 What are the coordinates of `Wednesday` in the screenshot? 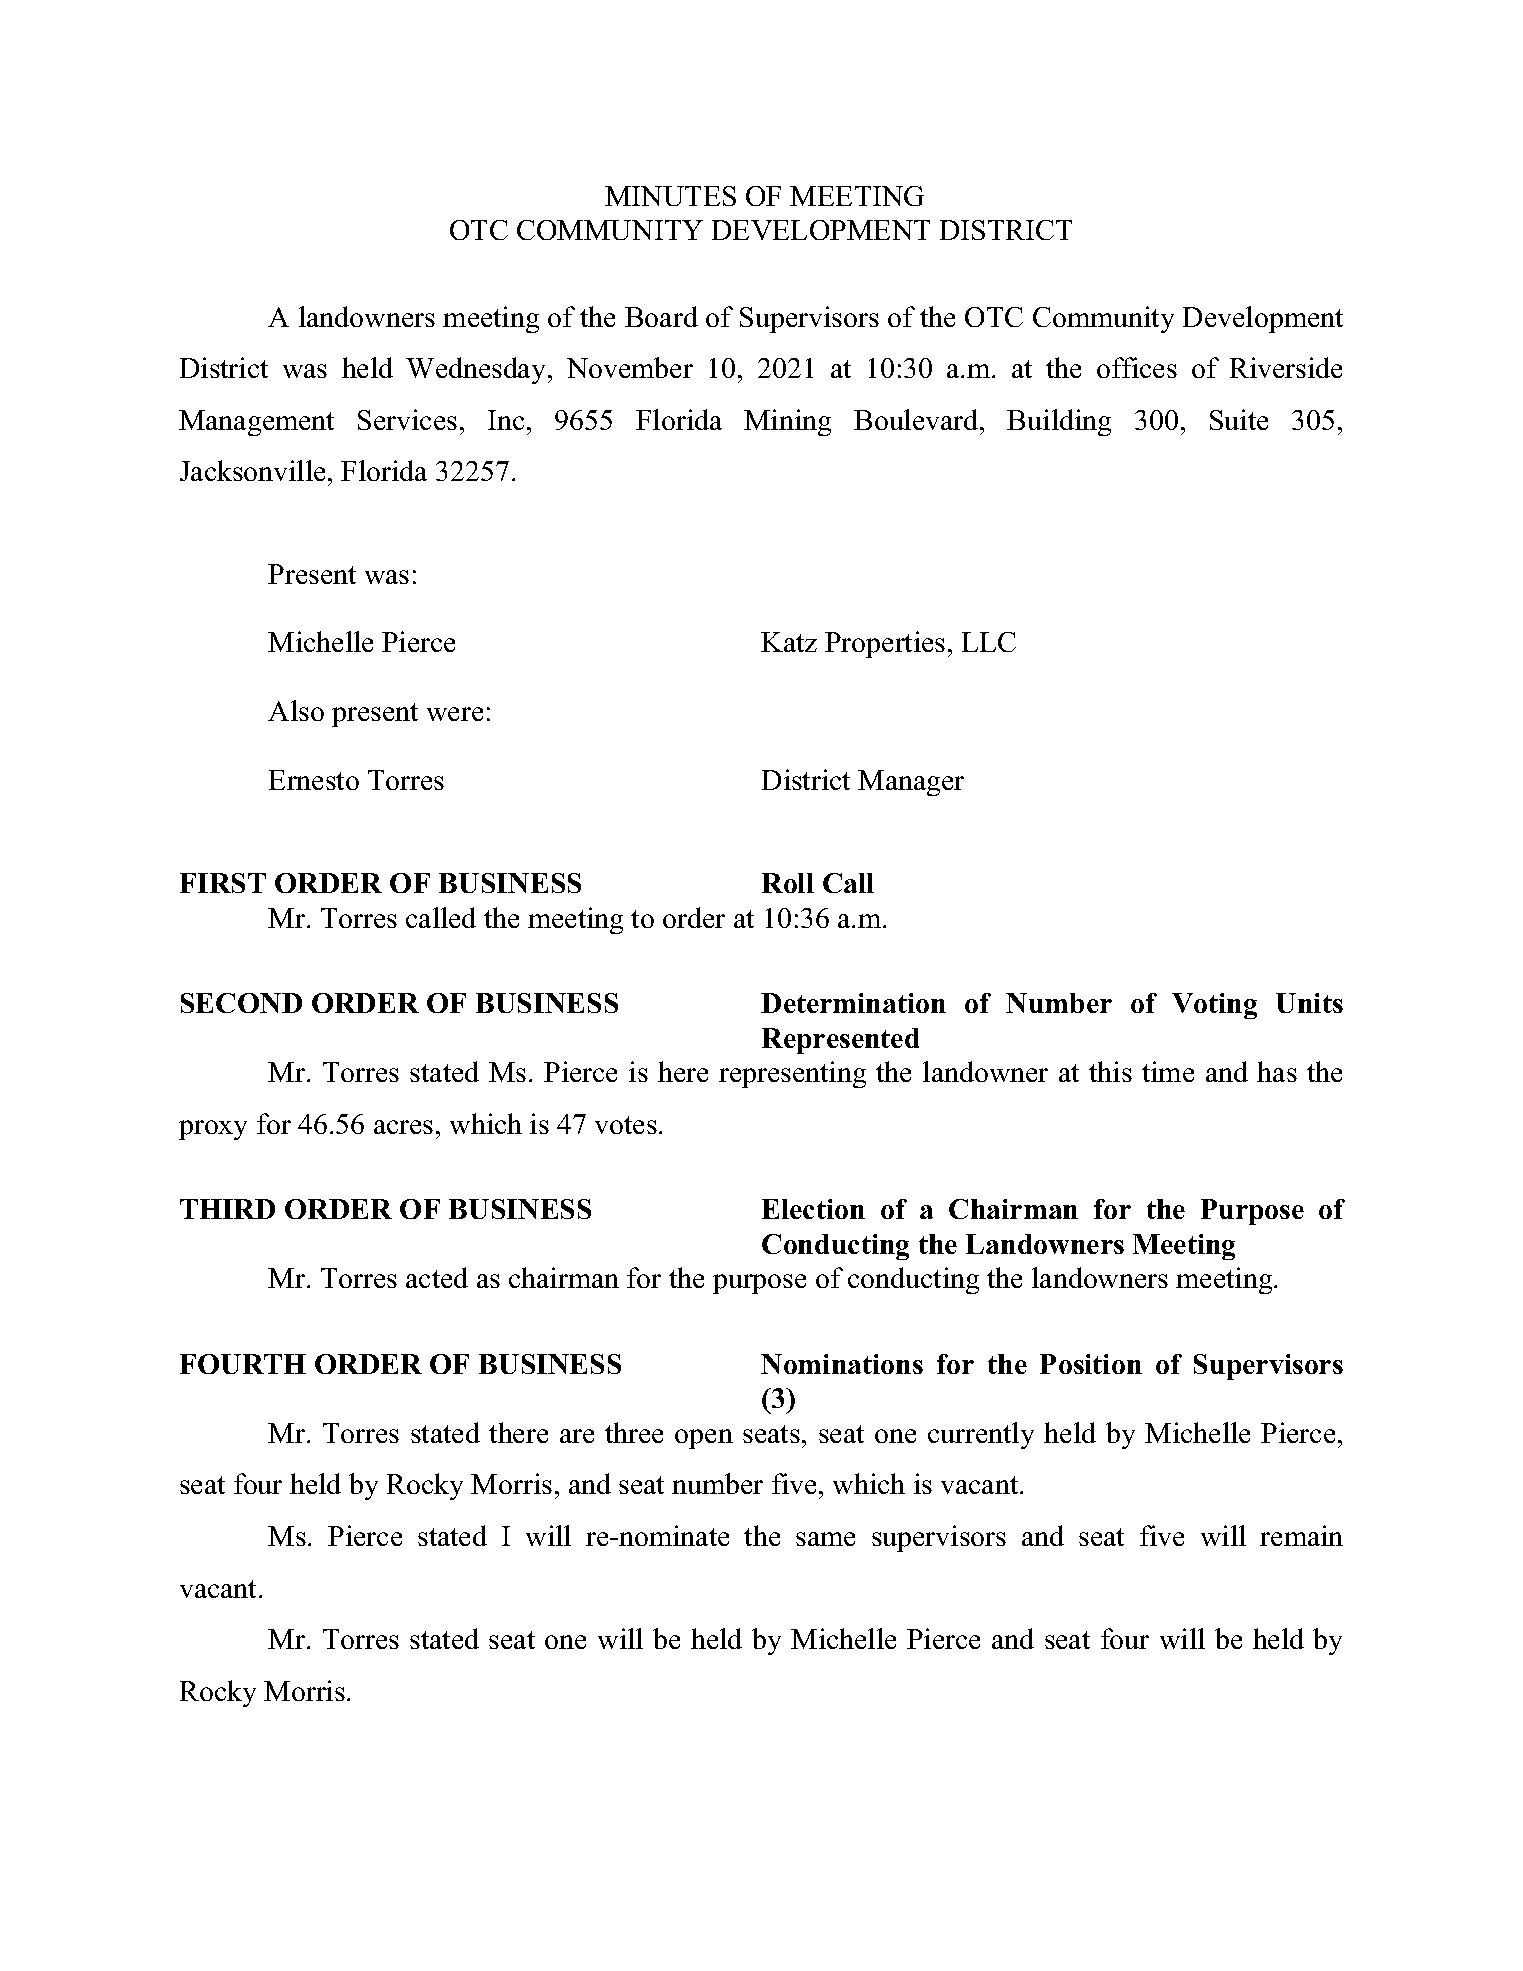 It's located at (475, 370).
